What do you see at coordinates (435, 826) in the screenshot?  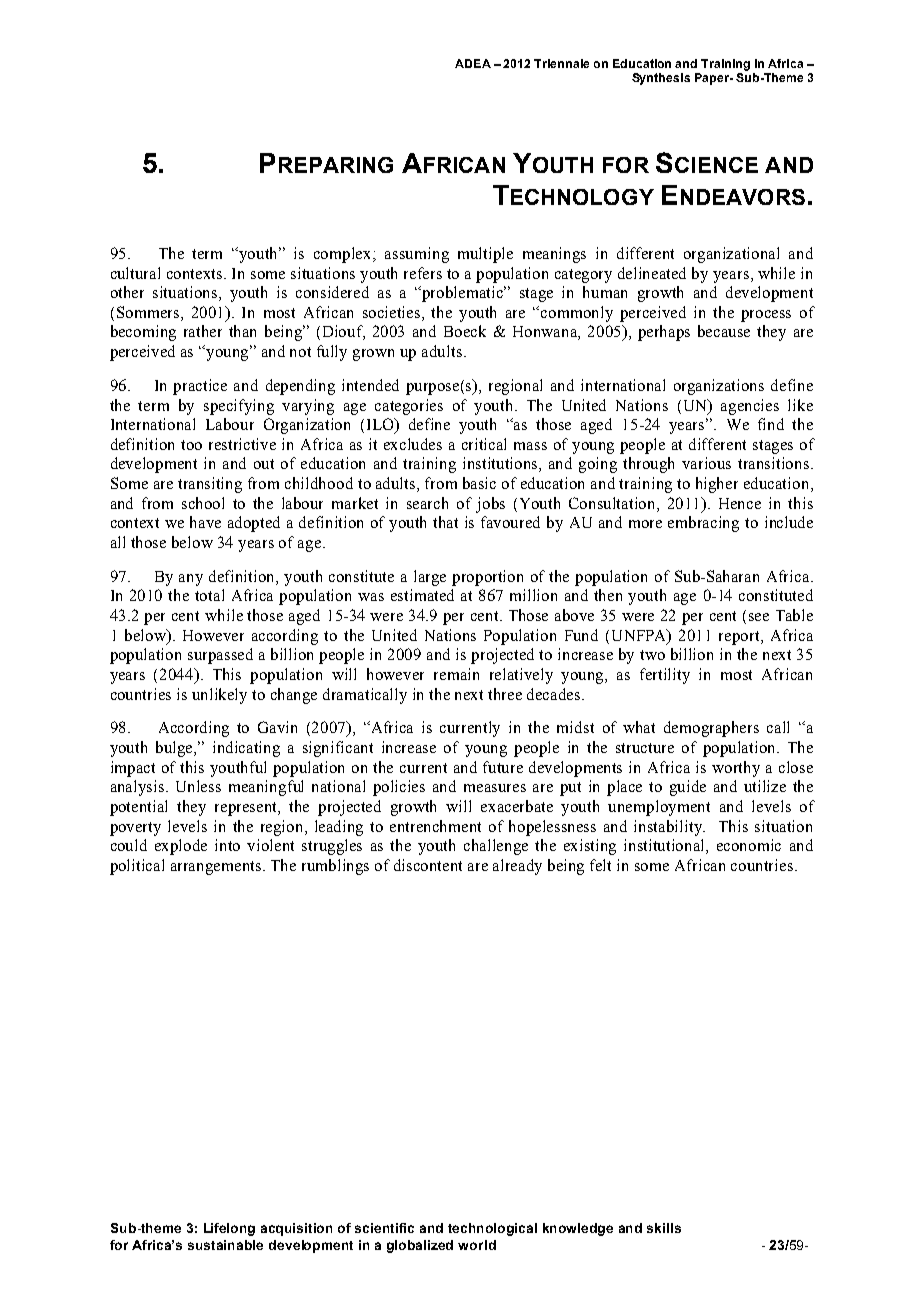 I see `entrenchment` at bounding box center [435, 826].
